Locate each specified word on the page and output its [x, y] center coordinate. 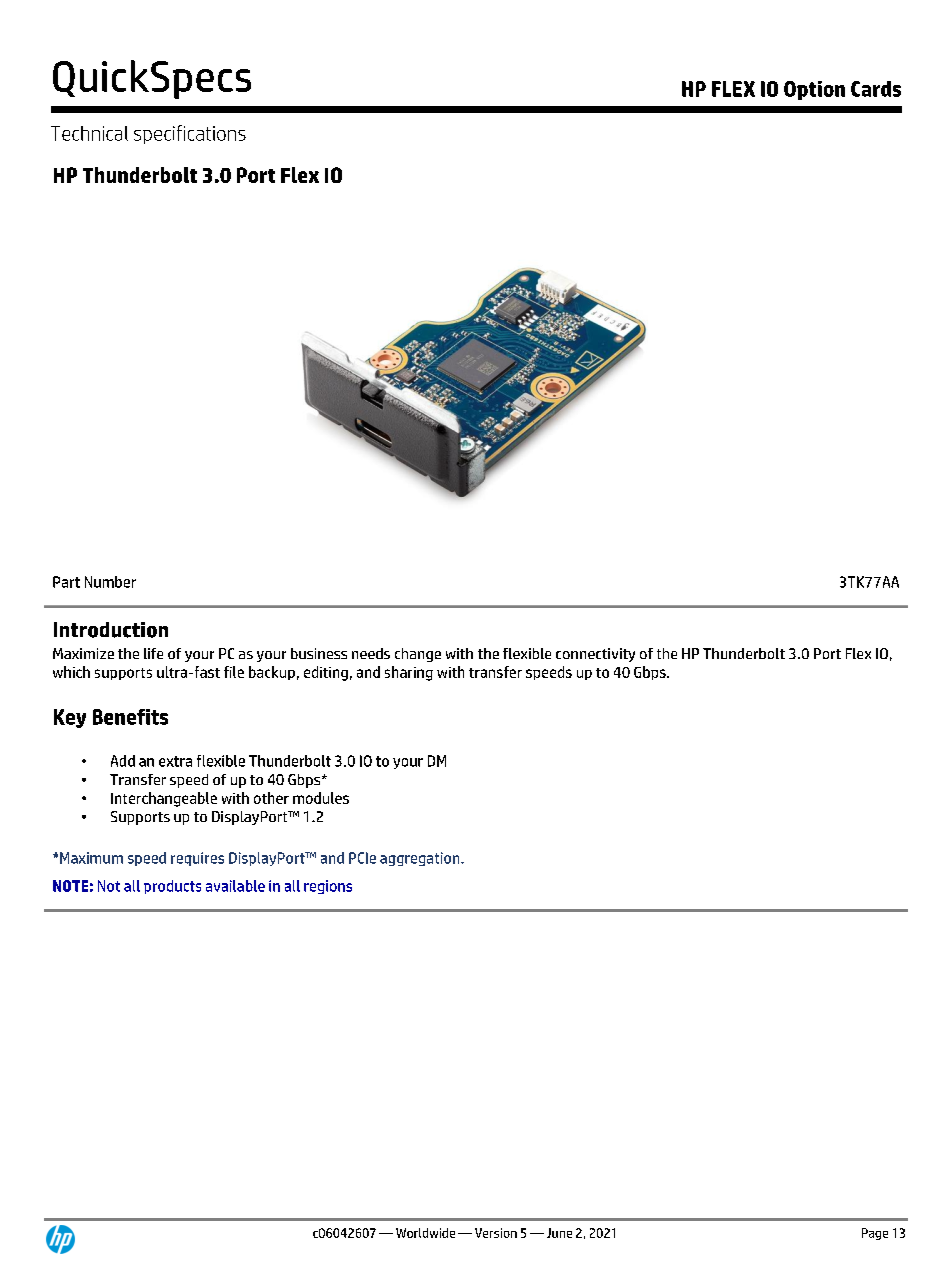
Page [875, 1234]
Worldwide [425, 1233]
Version [496, 1233]
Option [814, 90]
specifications [190, 134]
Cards [876, 89]
